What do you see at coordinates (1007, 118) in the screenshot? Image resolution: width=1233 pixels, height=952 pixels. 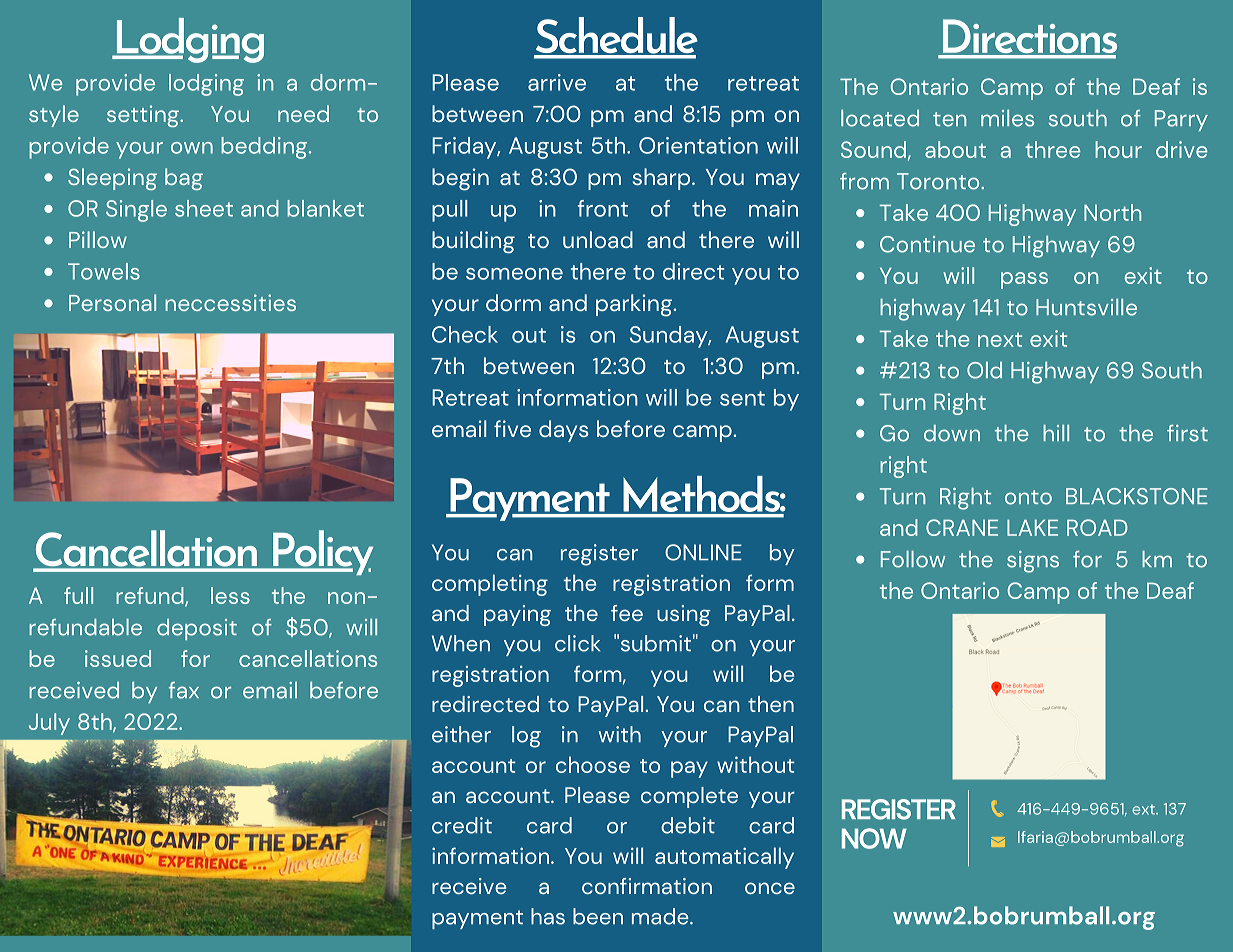 I see `miles` at bounding box center [1007, 118].
